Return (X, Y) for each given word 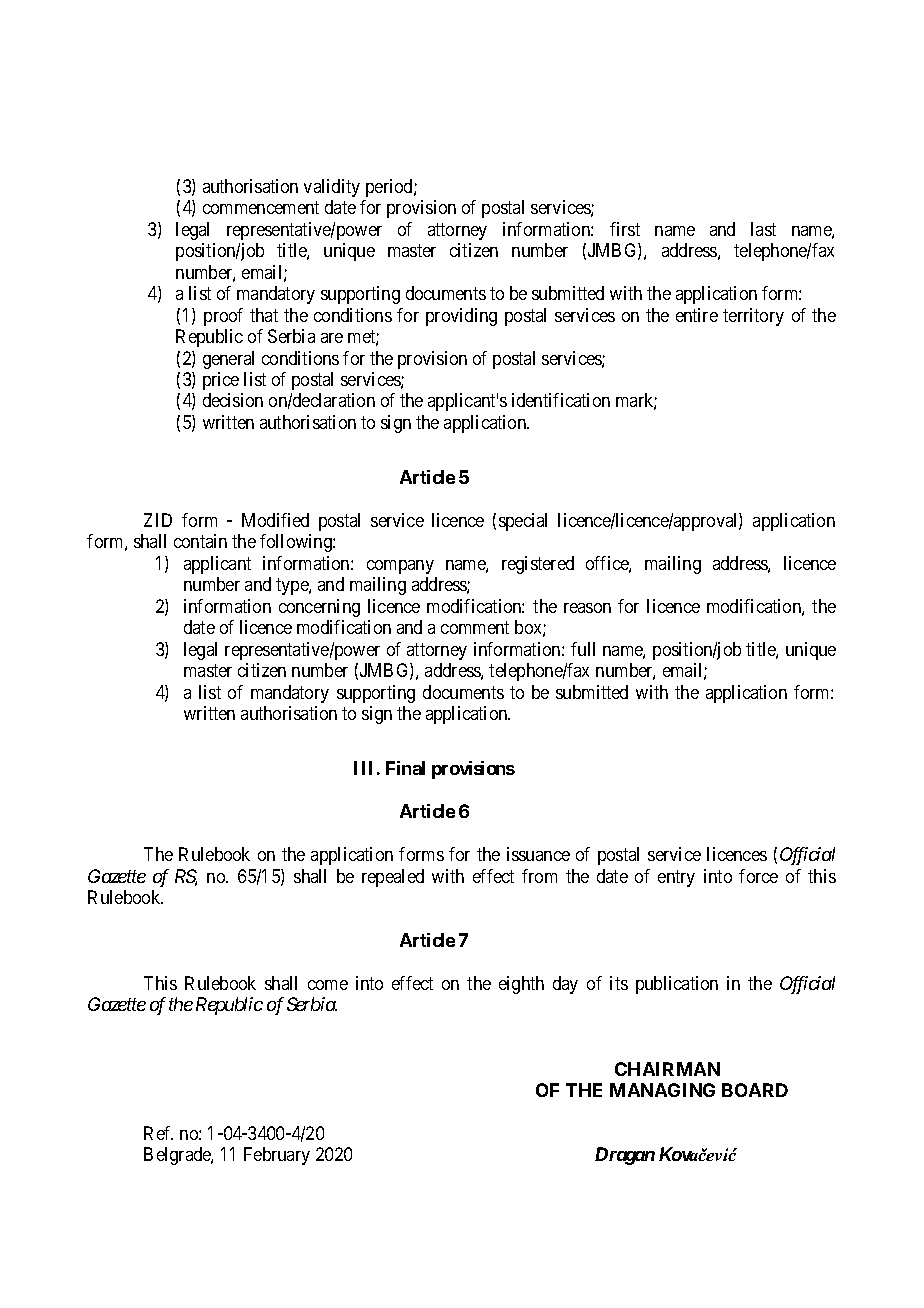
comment (475, 627)
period (390, 188)
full (583, 649)
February (277, 1156)
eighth (521, 985)
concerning (319, 608)
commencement (261, 208)
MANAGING (662, 1090)
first (625, 229)
